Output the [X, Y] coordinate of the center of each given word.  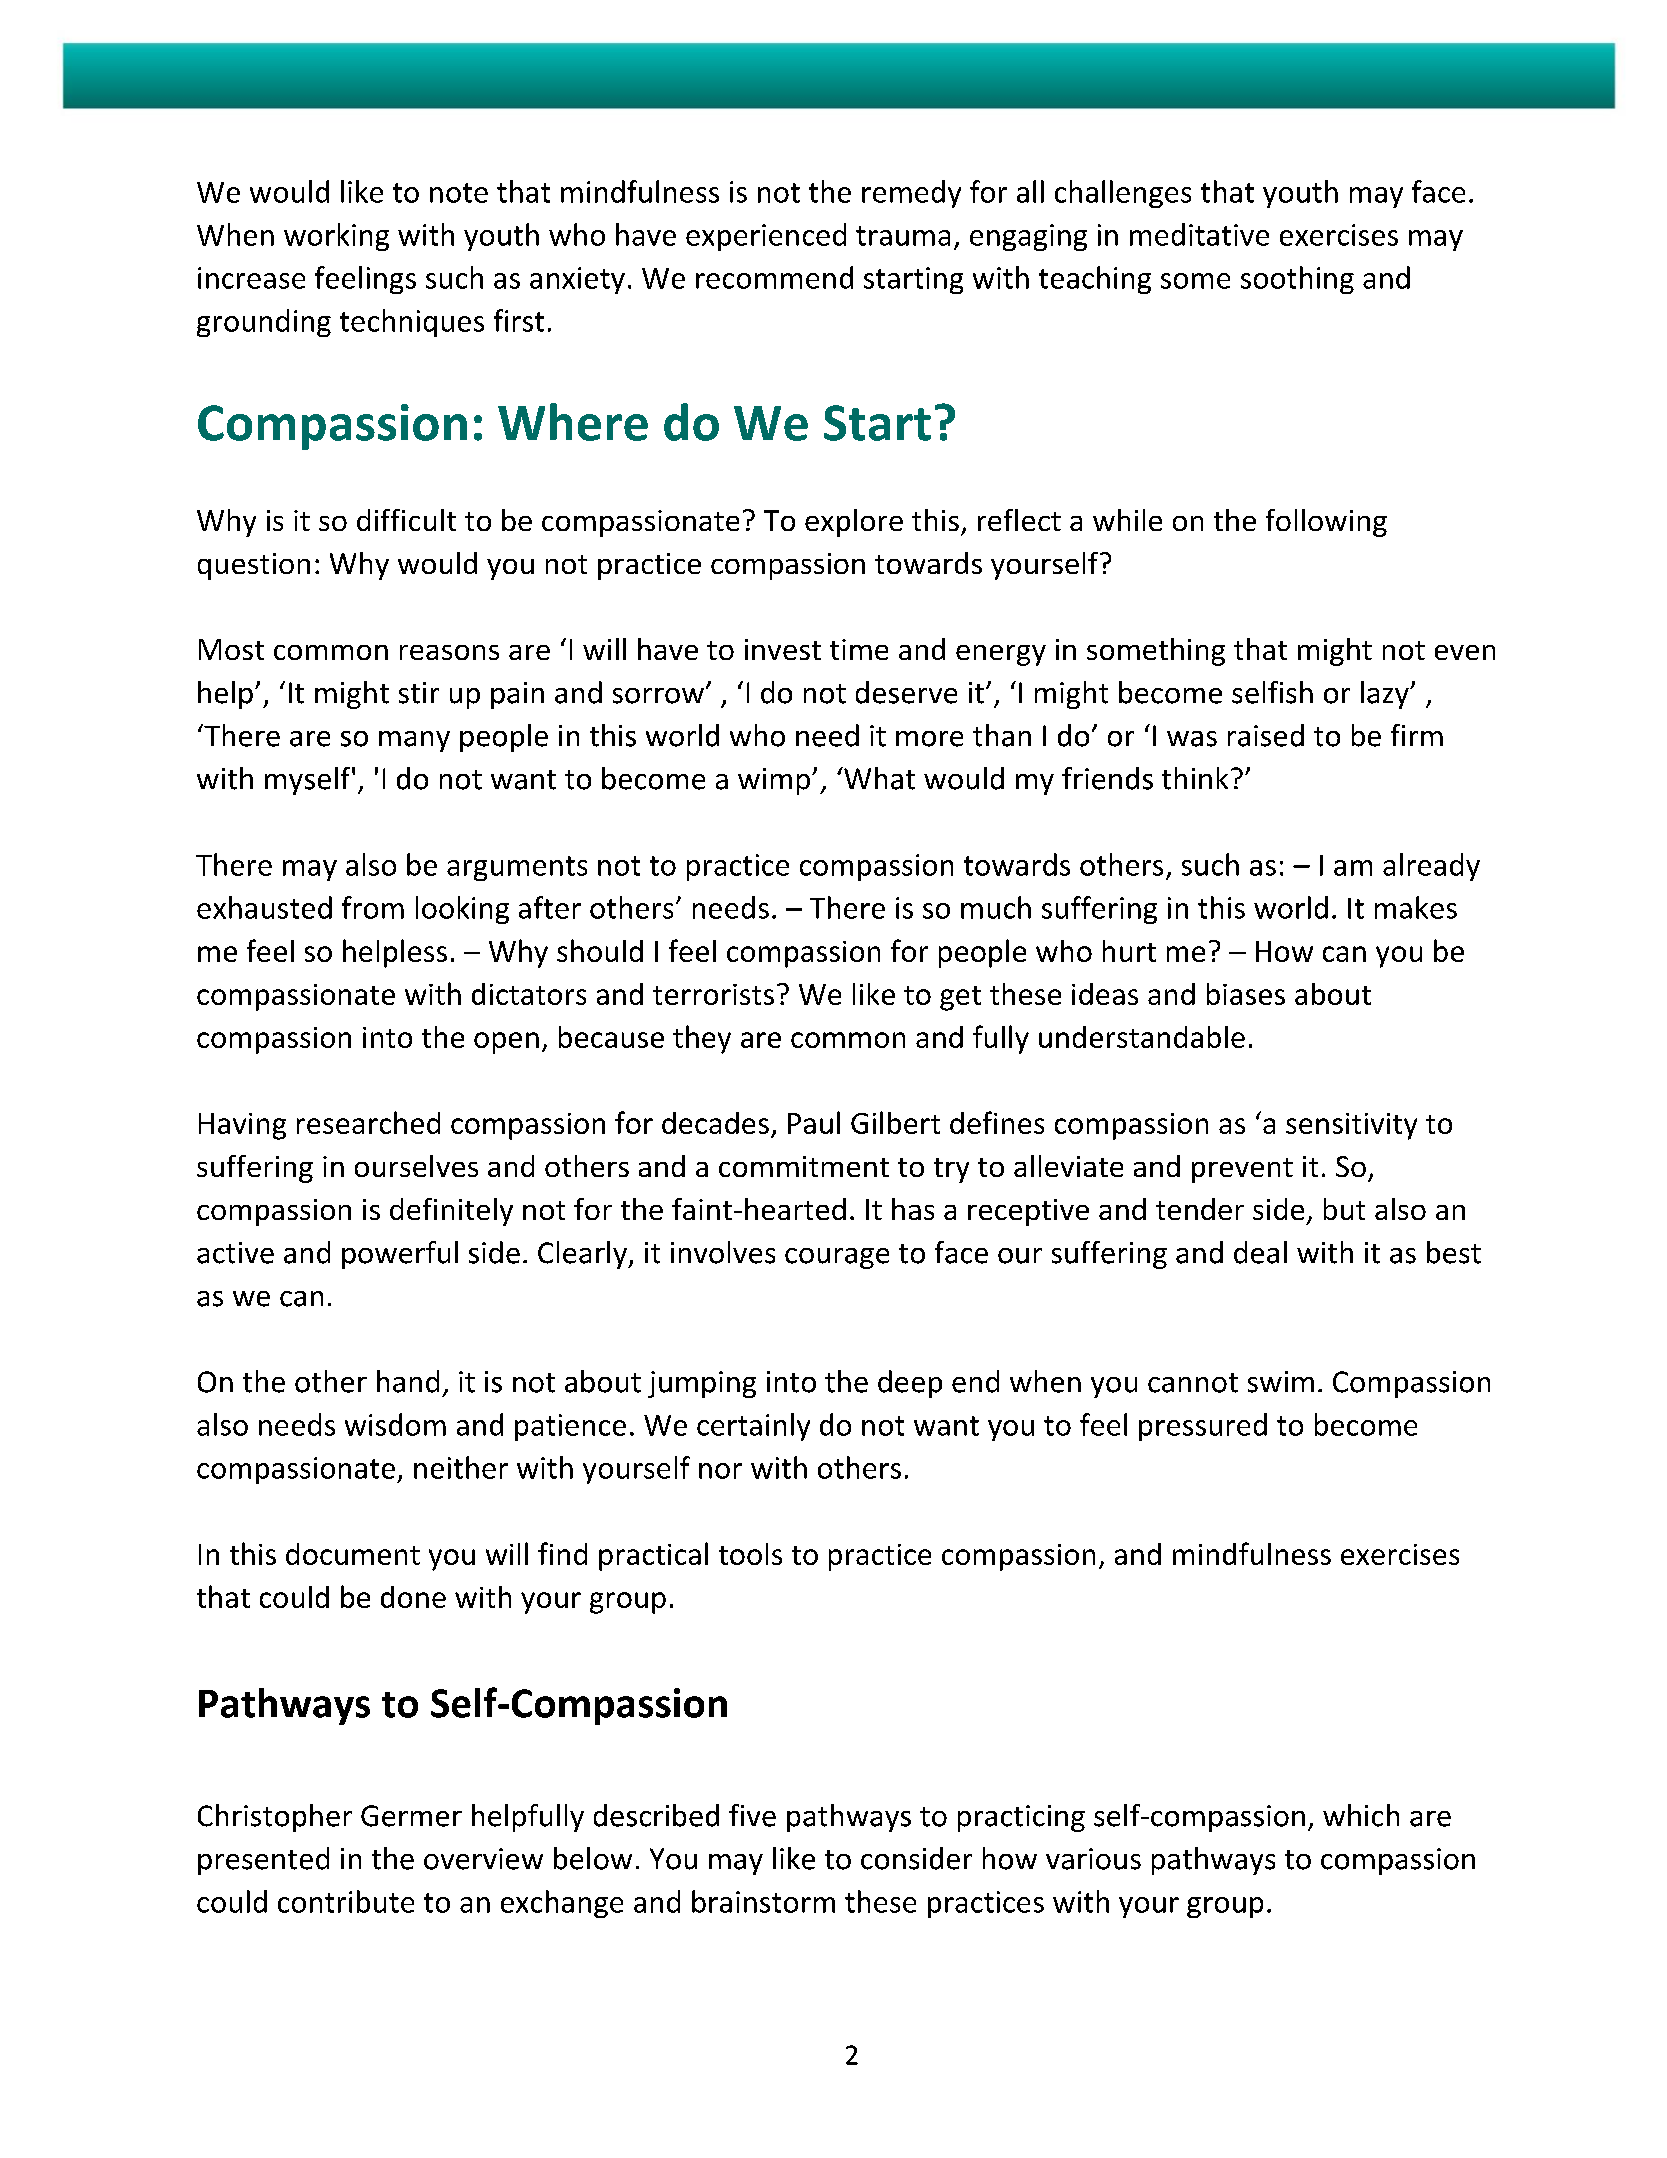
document [353, 1554]
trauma [903, 236]
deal [1260, 1252]
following [1326, 523]
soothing [1297, 280]
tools [750, 1554]
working [336, 237]
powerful [400, 1255]
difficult [406, 520]
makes [1416, 907]
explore [854, 523]
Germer [411, 1816]
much [996, 907]
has [913, 1209]
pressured [1203, 1427]
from [373, 907]
